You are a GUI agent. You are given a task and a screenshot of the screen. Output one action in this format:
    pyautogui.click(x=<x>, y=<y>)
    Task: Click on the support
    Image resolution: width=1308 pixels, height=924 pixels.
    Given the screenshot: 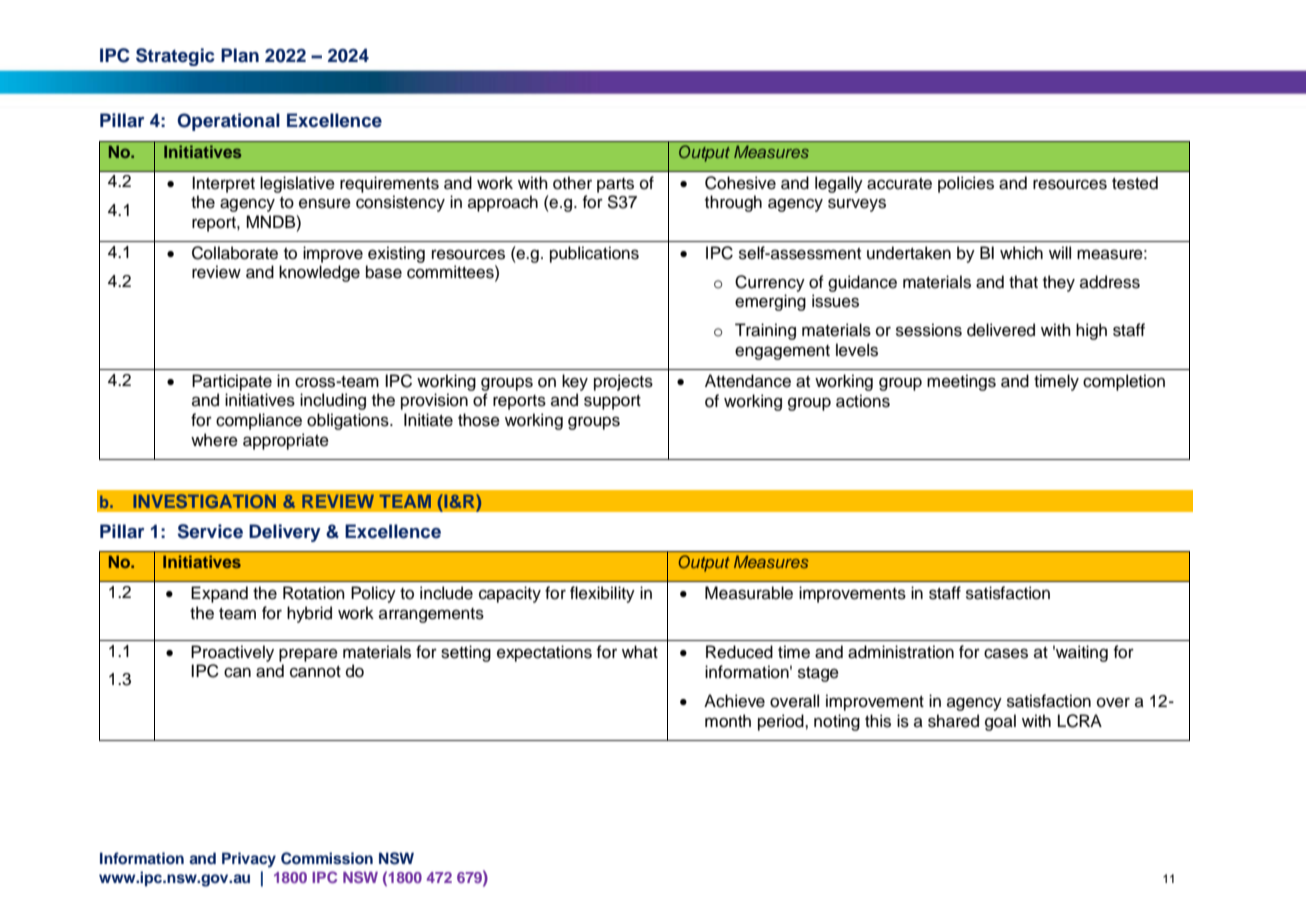 What is the action you would take?
    pyautogui.click(x=612, y=402)
